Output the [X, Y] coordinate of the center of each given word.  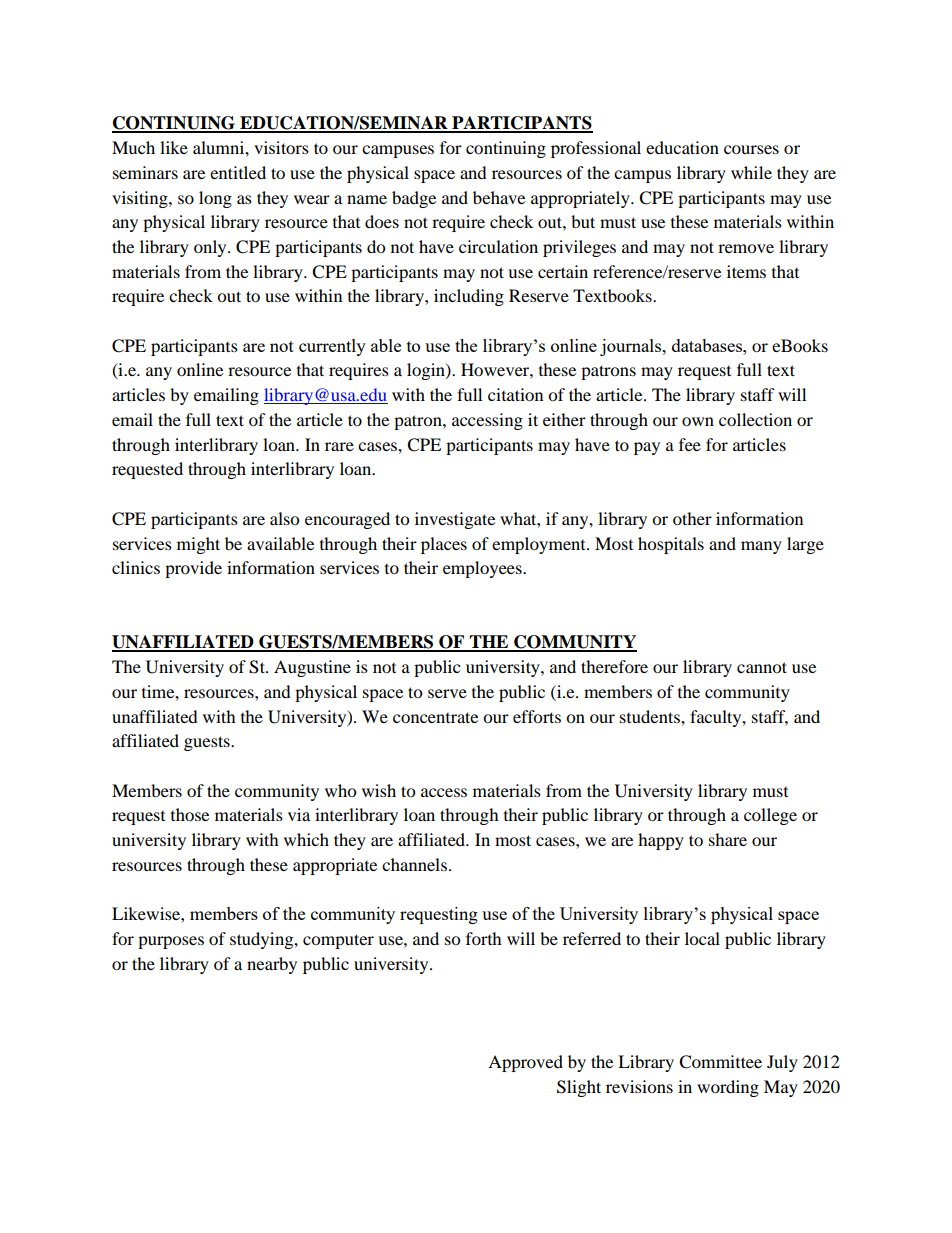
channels [414, 864]
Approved [525, 1063]
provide [193, 569]
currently [332, 347]
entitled [238, 172]
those [190, 814]
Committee [720, 1062]
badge [414, 199]
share [728, 839]
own [698, 421]
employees [483, 569]
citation [515, 394]
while [751, 172]
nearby [272, 965]
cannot [762, 667]
